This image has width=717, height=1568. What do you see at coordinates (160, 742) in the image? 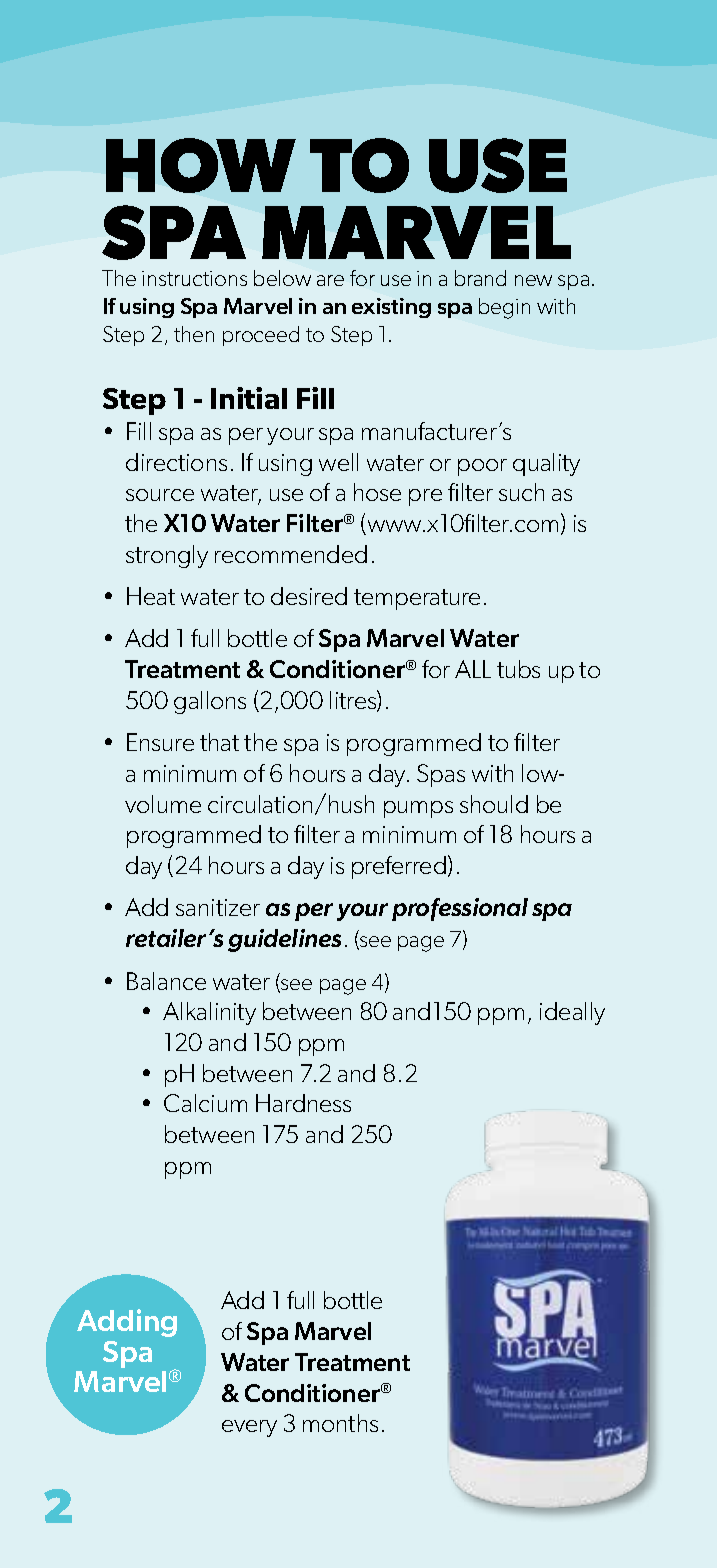
I see `Ensure` at bounding box center [160, 742].
